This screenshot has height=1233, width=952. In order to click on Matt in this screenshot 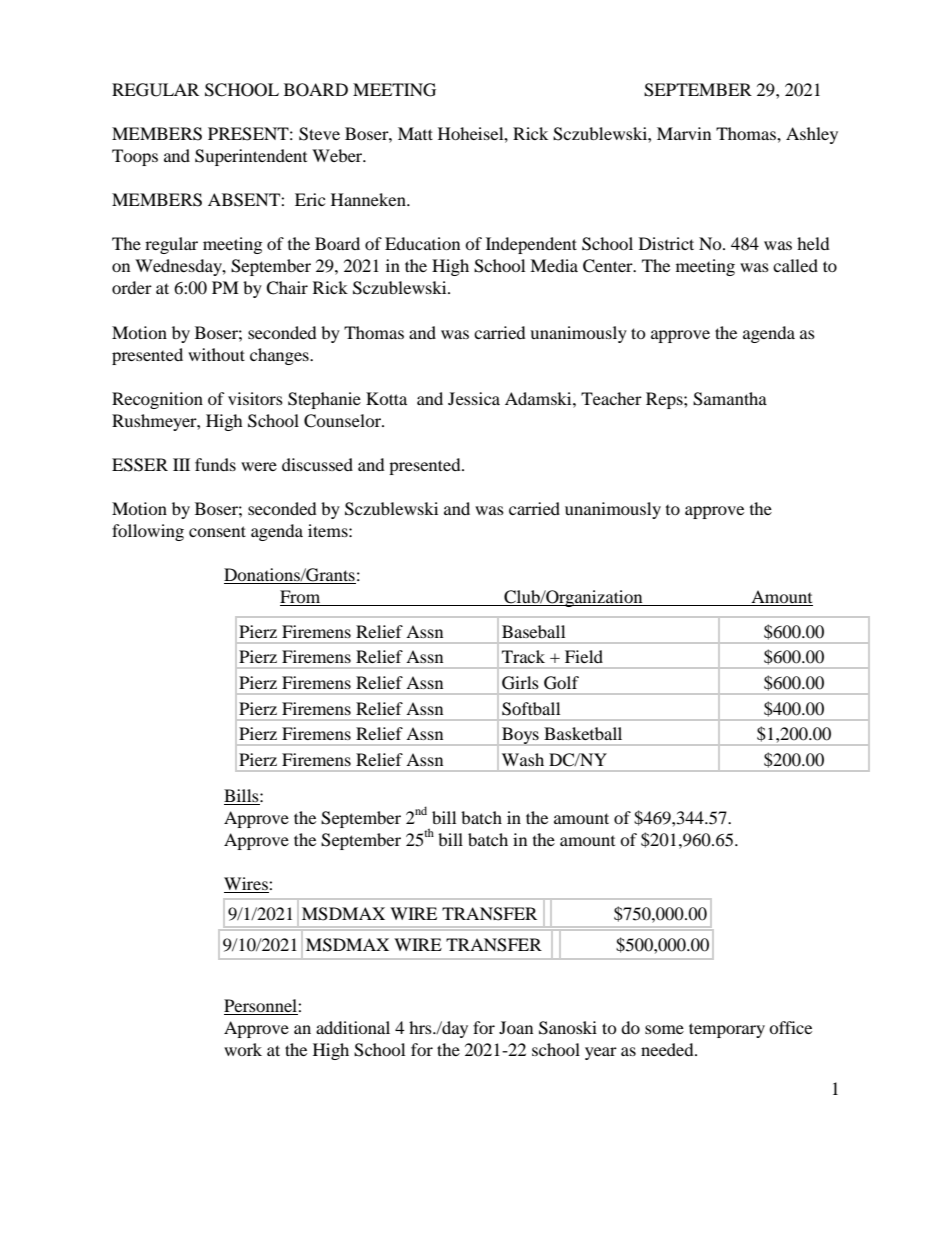, I will do `click(415, 133)`.
